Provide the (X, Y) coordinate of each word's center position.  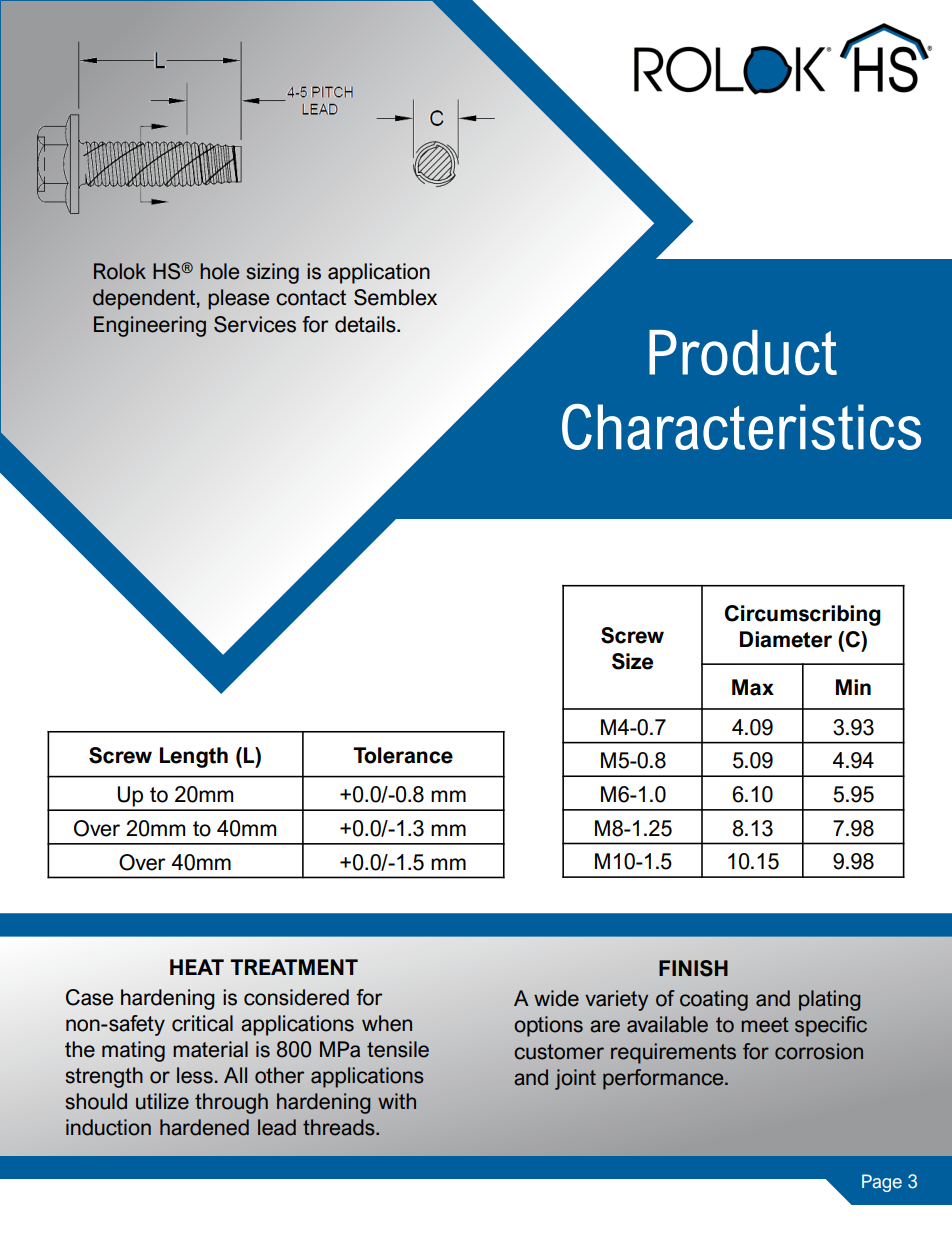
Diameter (786, 639)
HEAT (197, 967)
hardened (204, 1127)
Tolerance (403, 755)
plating (829, 1000)
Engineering (150, 326)
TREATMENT (294, 967)
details (366, 324)
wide (556, 998)
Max (753, 687)
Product (743, 352)
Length (194, 757)
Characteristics (741, 427)
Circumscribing (803, 615)
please (238, 299)
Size (632, 661)
